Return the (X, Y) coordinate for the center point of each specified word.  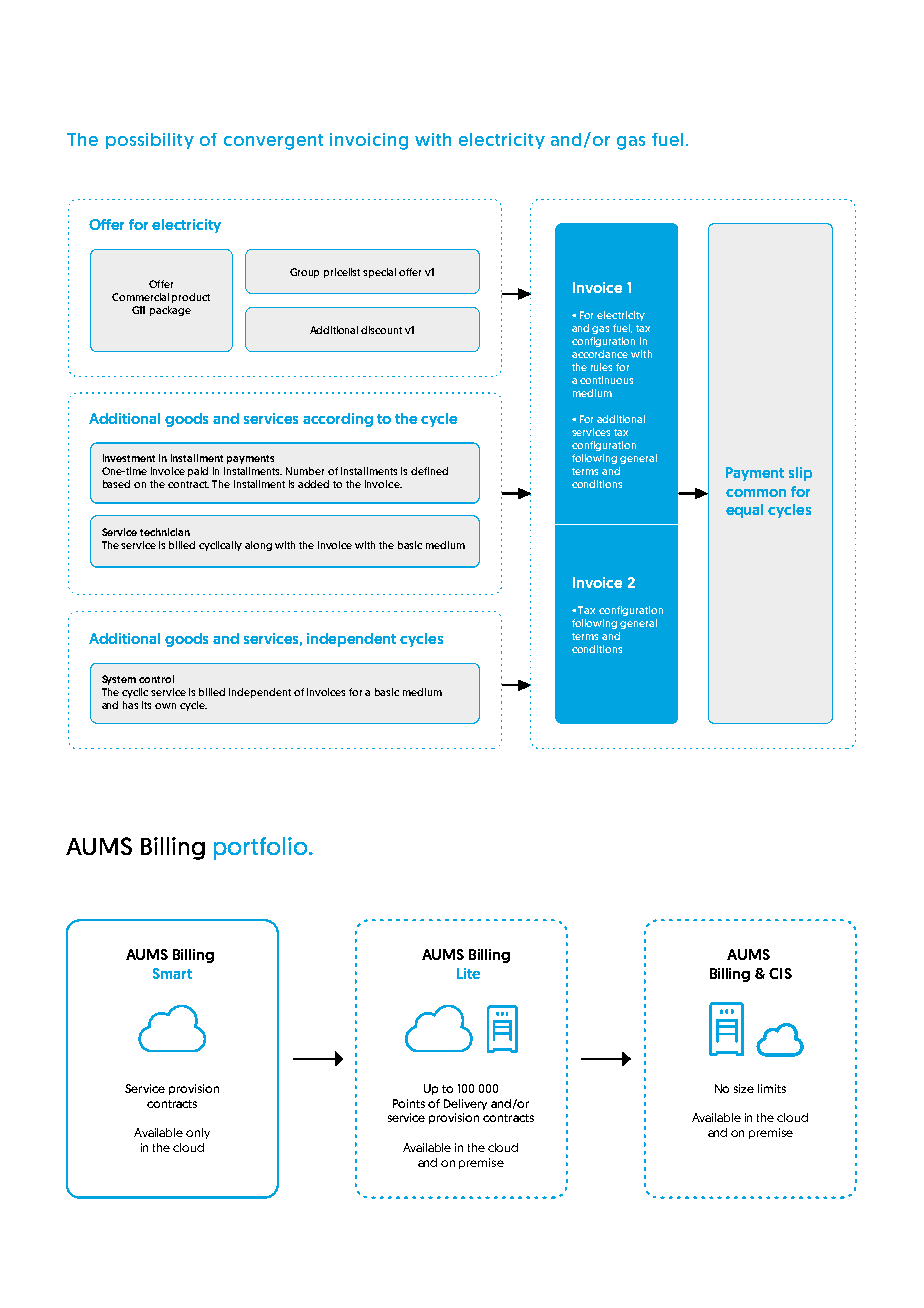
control (156, 679)
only (198, 1133)
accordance (600, 354)
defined (429, 471)
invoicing (369, 141)
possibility (150, 141)
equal (744, 511)
